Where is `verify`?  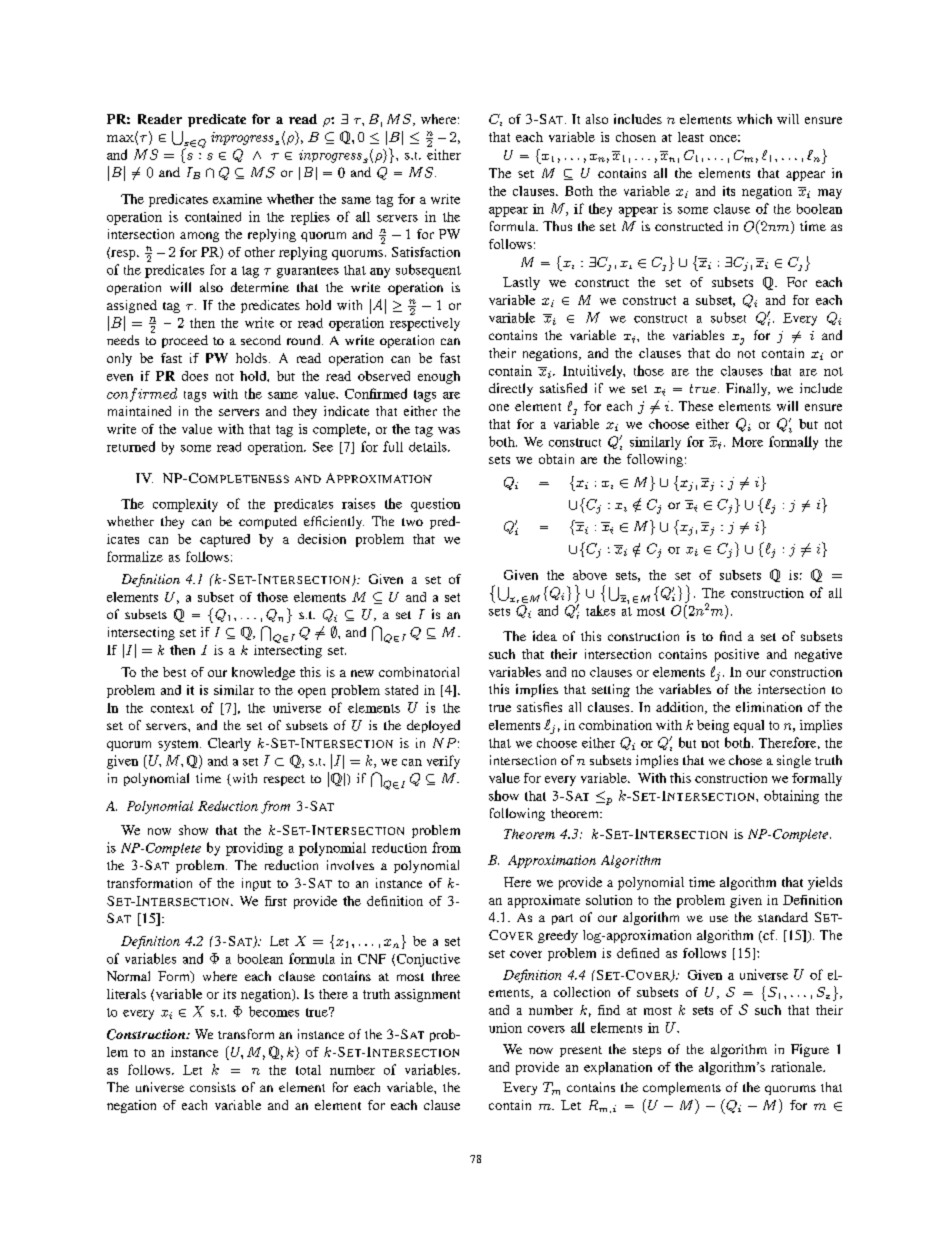 verify is located at coordinates (443, 762).
